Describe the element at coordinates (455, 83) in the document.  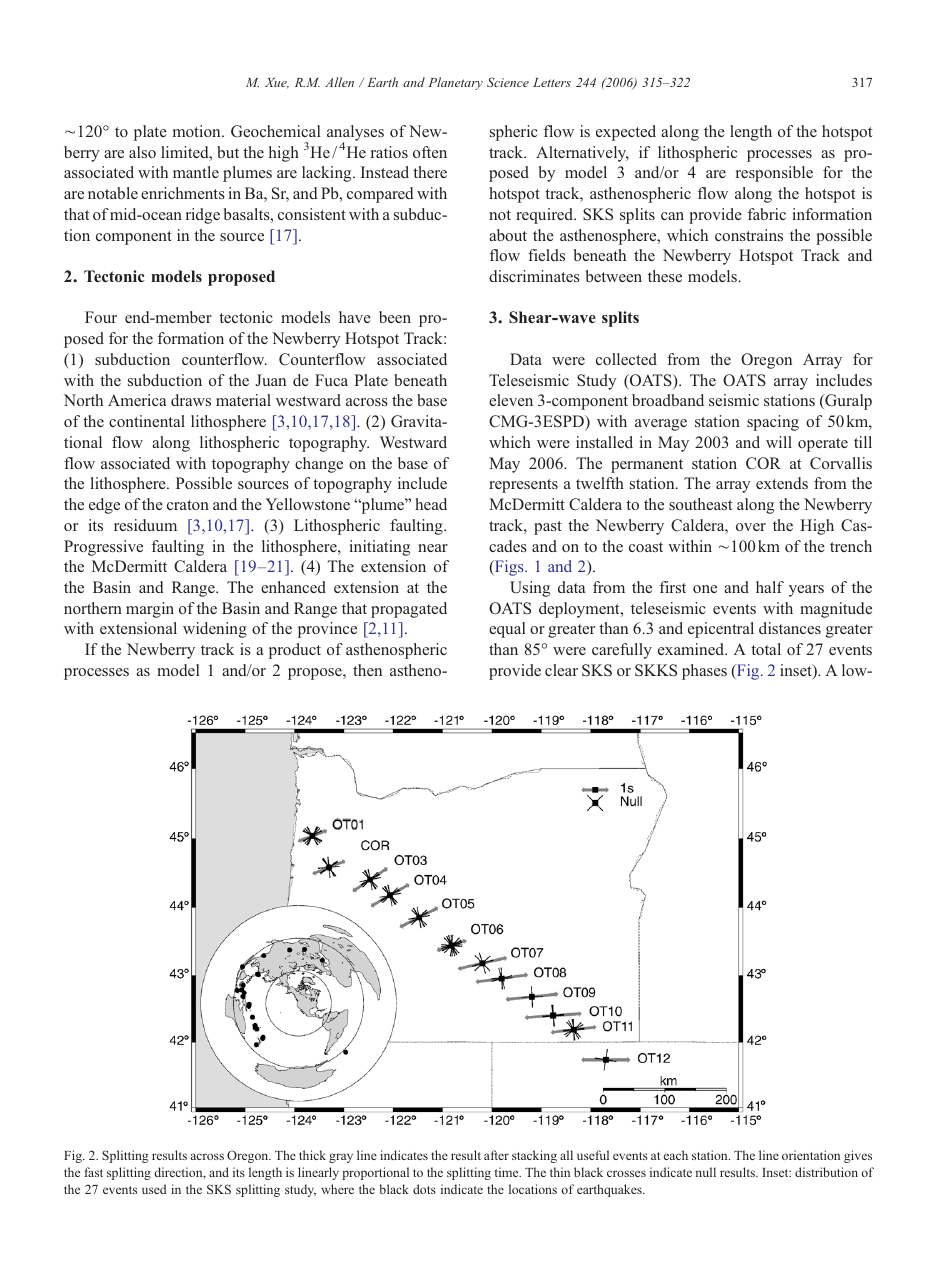
I see `Planetary` at that location.
